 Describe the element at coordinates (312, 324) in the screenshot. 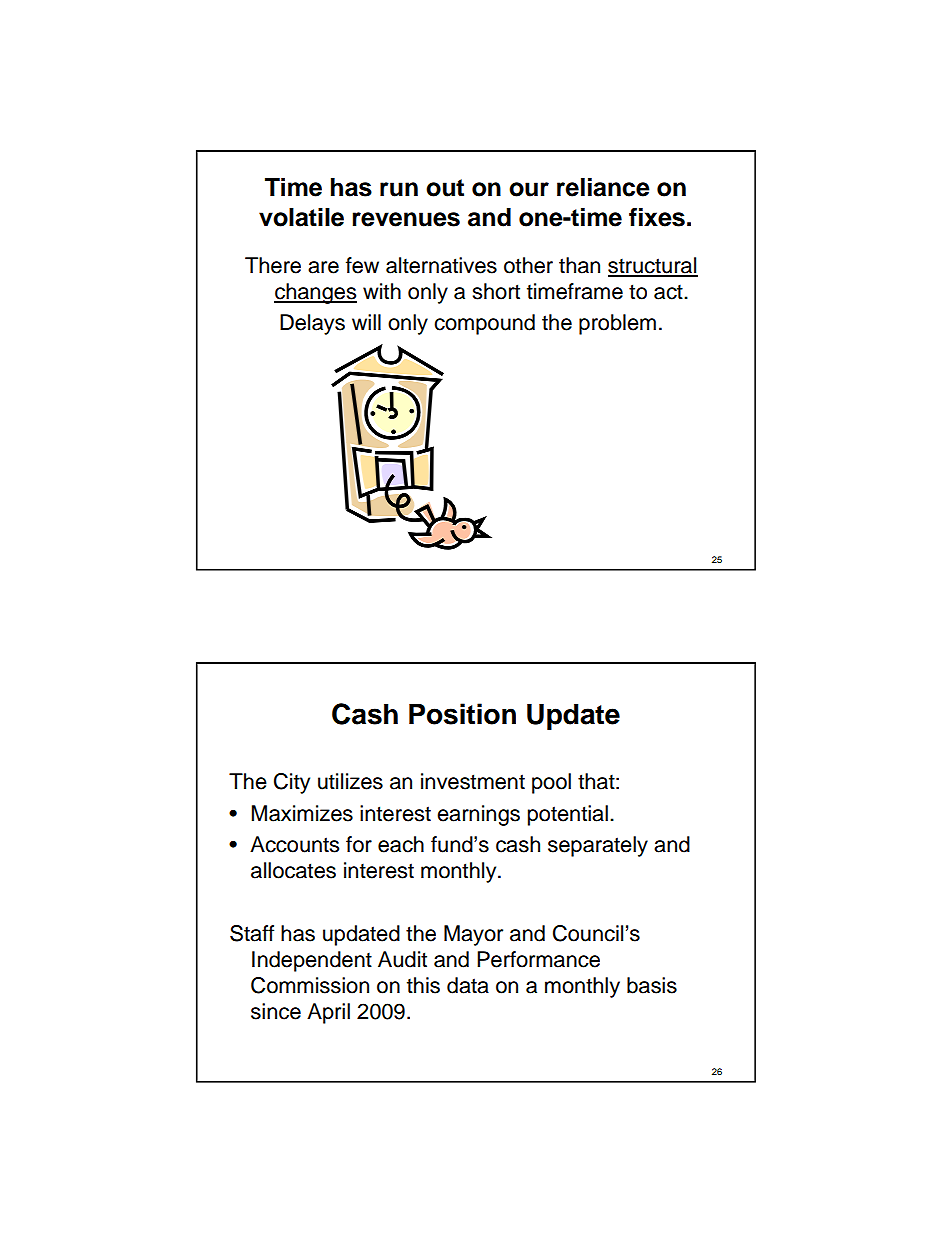

I see `Delays` at that location.
